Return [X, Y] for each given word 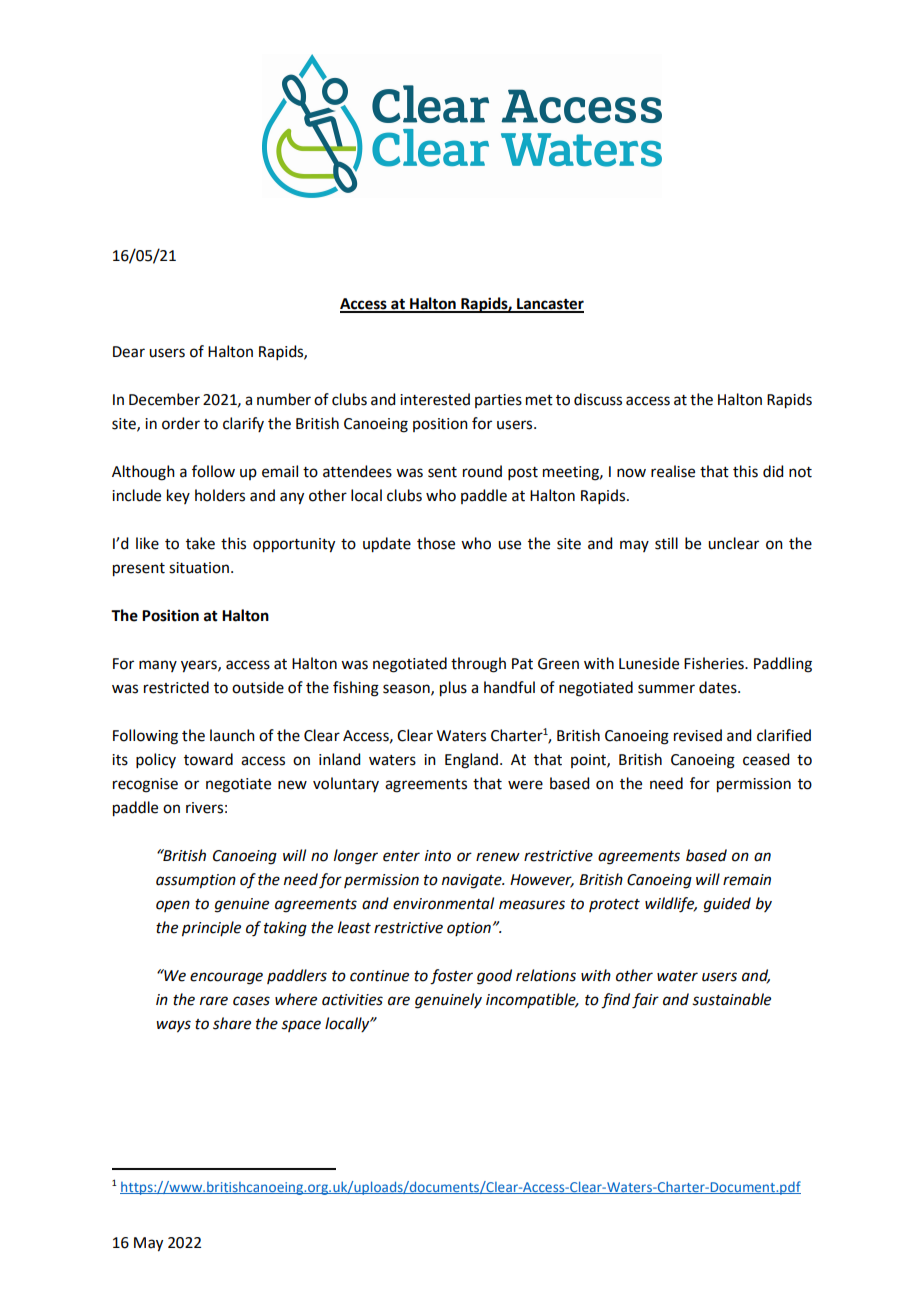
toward [208, 759]
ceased [766, 759]
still [666, 543]
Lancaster [549, 305]
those [436, 543]
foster [451, 977]
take [200, 543]
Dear [129, 352]
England [471, 761]
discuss [598, 399]
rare [214, 1001]
